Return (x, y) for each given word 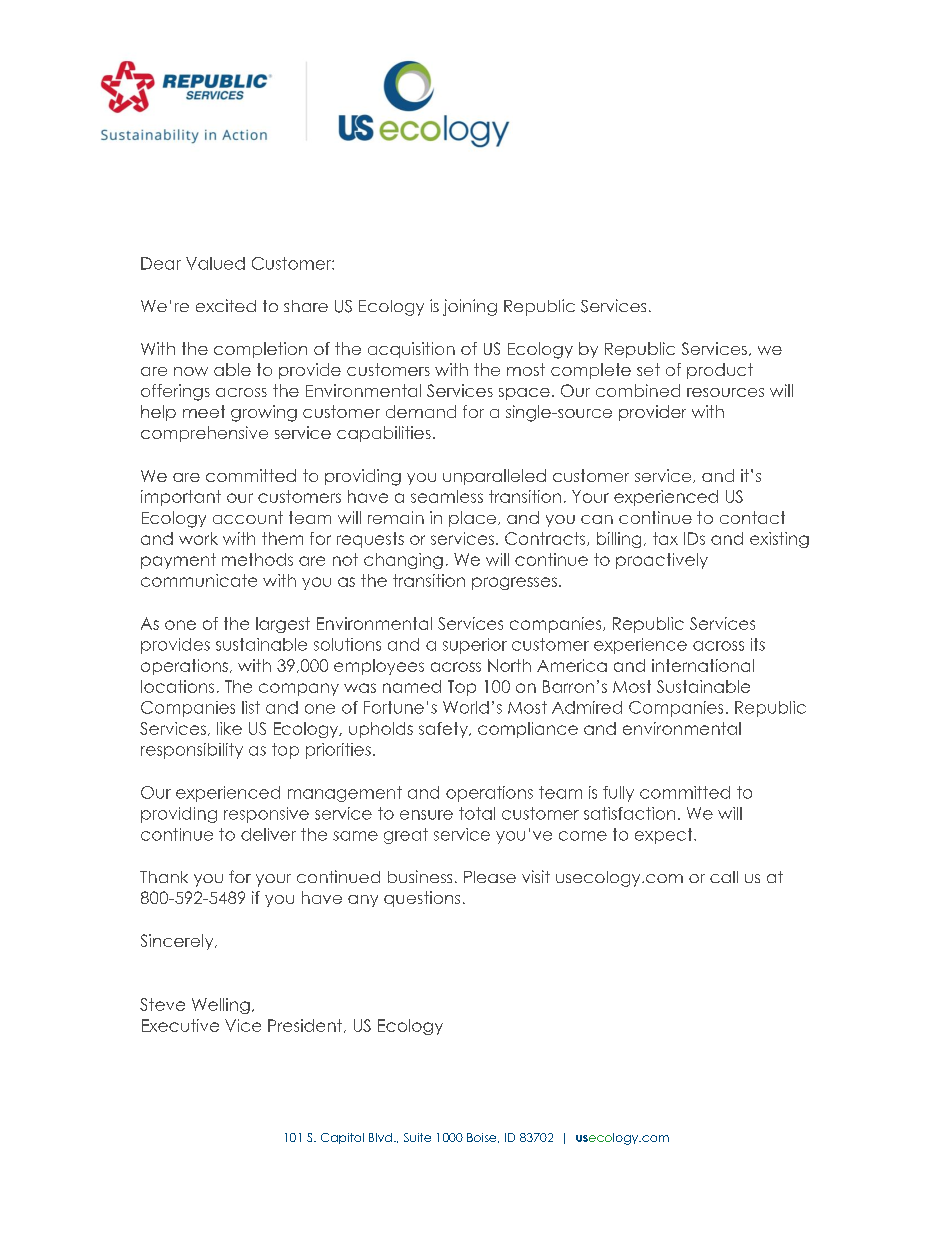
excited (226, 305)
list (251, 707)
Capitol (342, 1138)
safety (444, 730)
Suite (417, 1137)
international (703, 665)
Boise (483, 1138)
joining (470, 307)
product (720, 371)
